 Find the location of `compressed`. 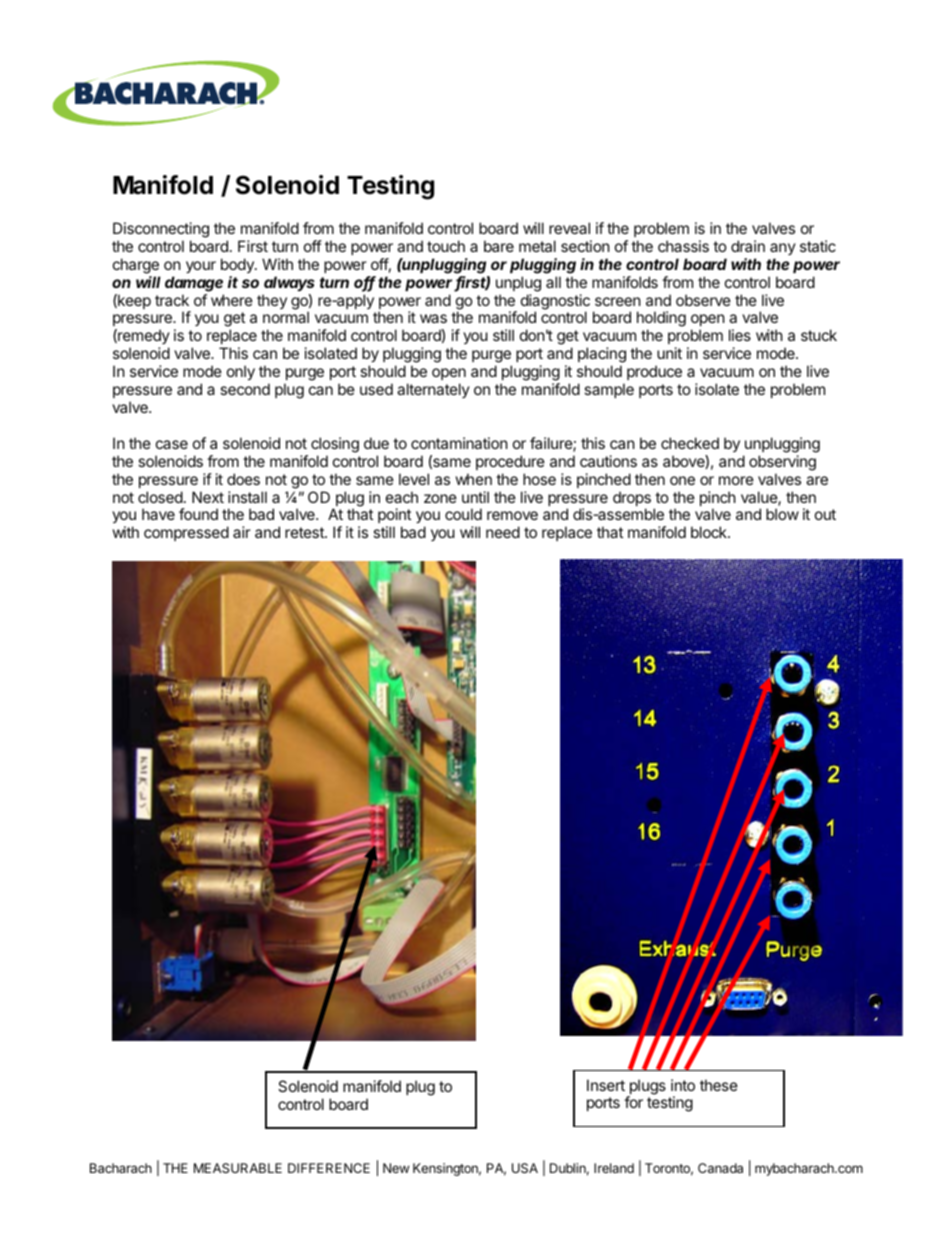

compressed is located at coordinates (186, 533).
